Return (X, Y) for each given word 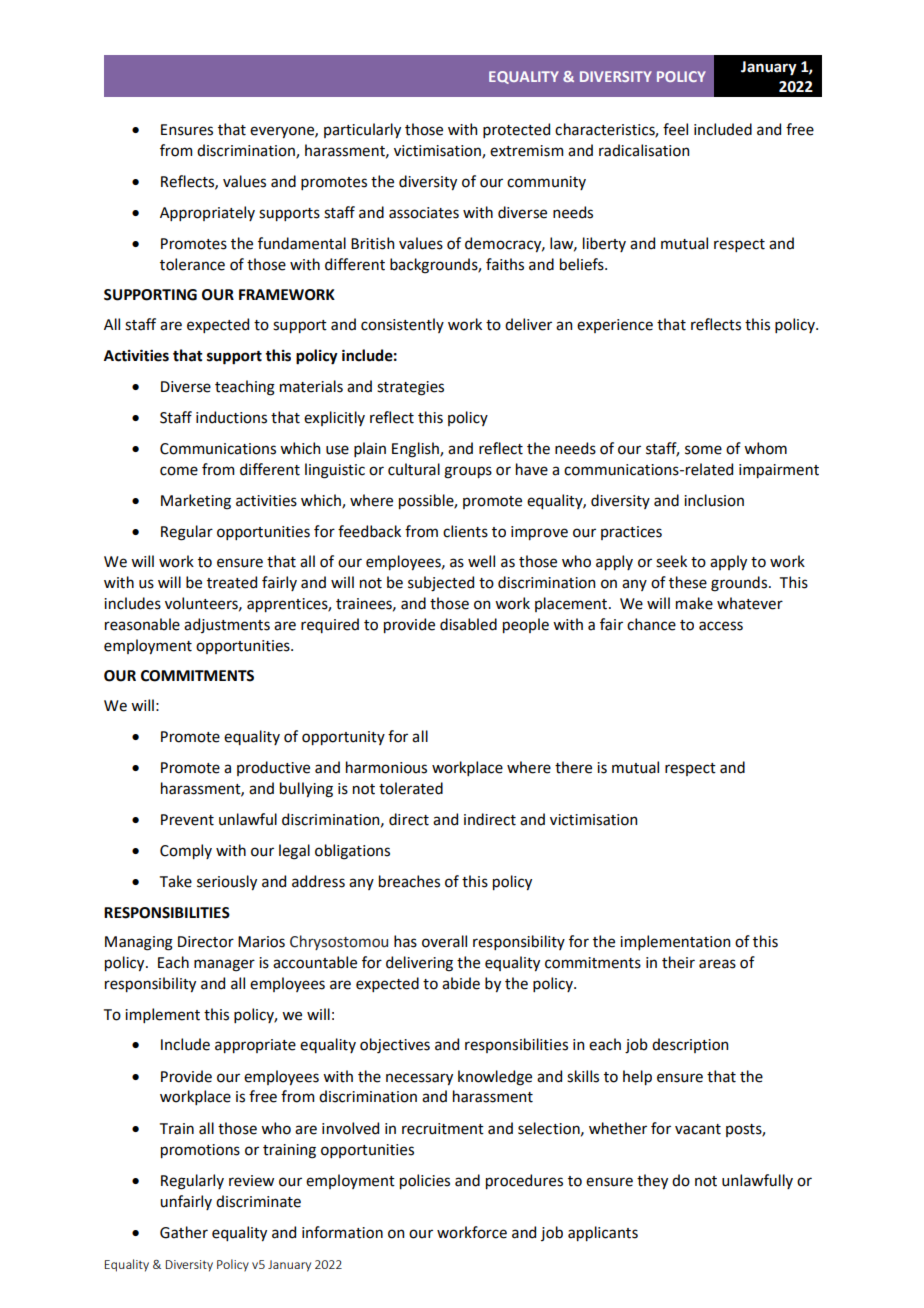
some (703, 450)
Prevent (187, 820)
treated (232, 582)
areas (717, 964)
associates (424, 213)
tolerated (411, 788)
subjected (441, 584)
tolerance (192, 264)
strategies (410, 388)
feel (675, 129)
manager (224, 965)
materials (311, 386)
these (688, 582)
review (251, 1181)
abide (461, 983)
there (573, 767)
